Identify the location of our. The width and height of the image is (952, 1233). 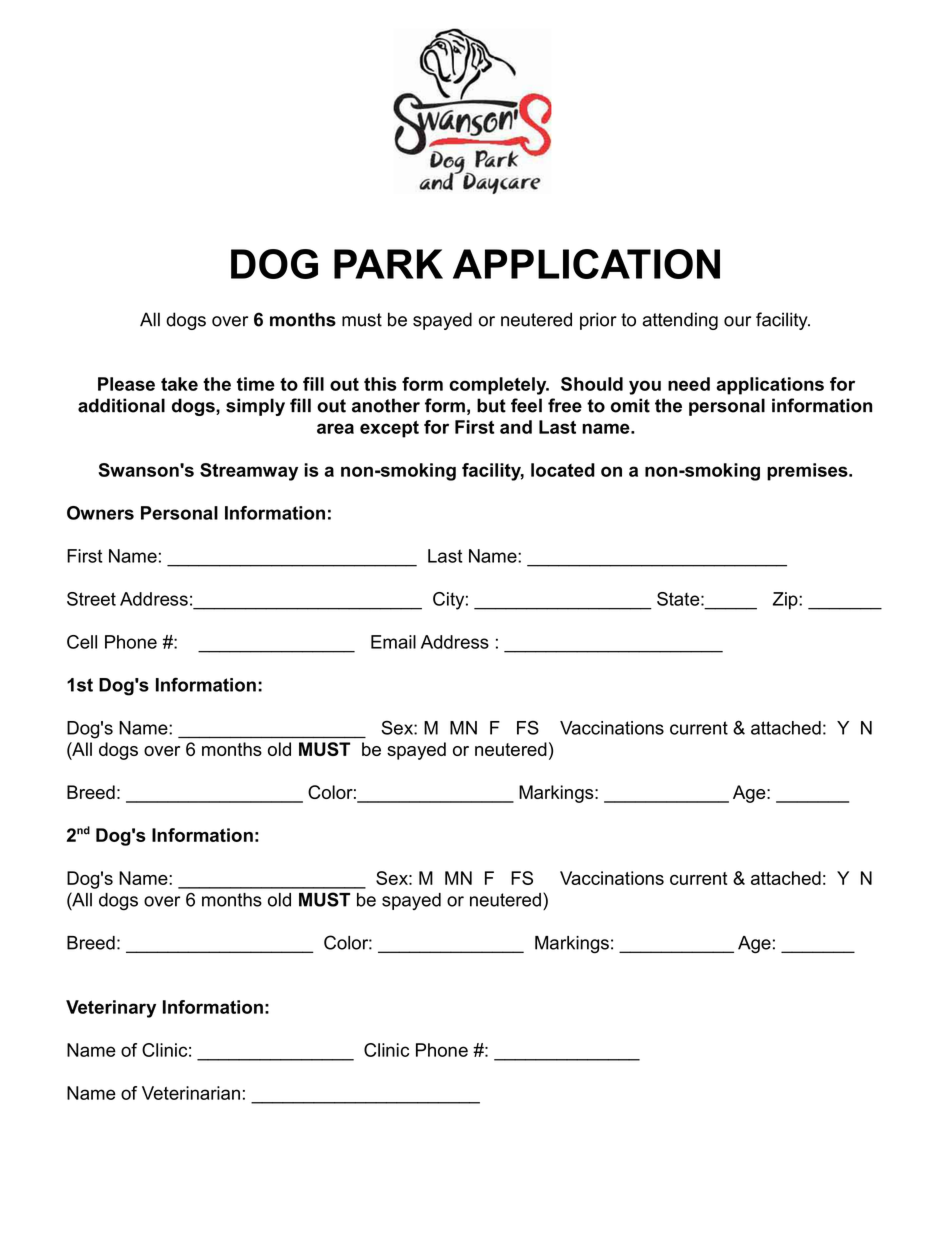
(737, 321).
